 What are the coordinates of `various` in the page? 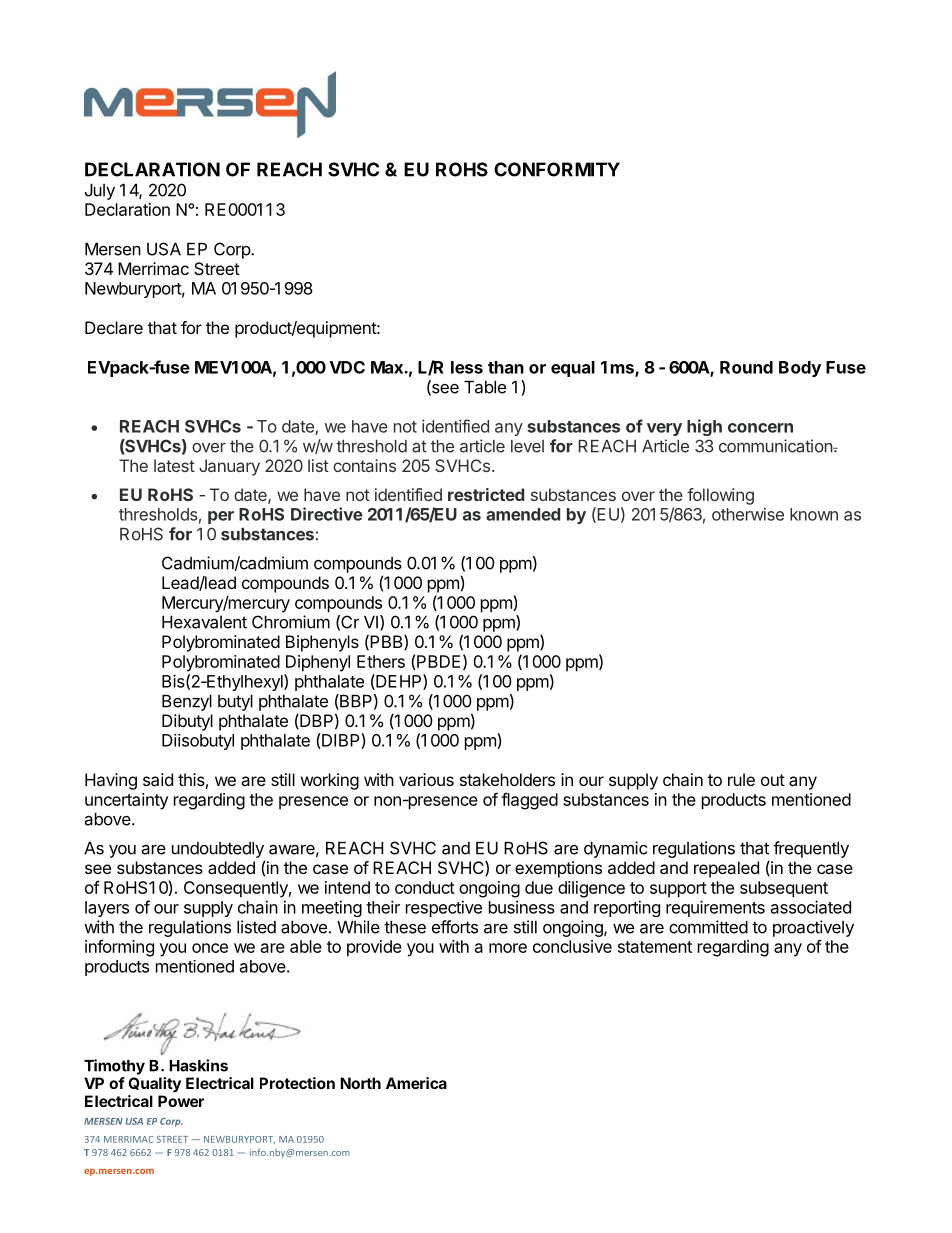 It's located at (426, 779).
